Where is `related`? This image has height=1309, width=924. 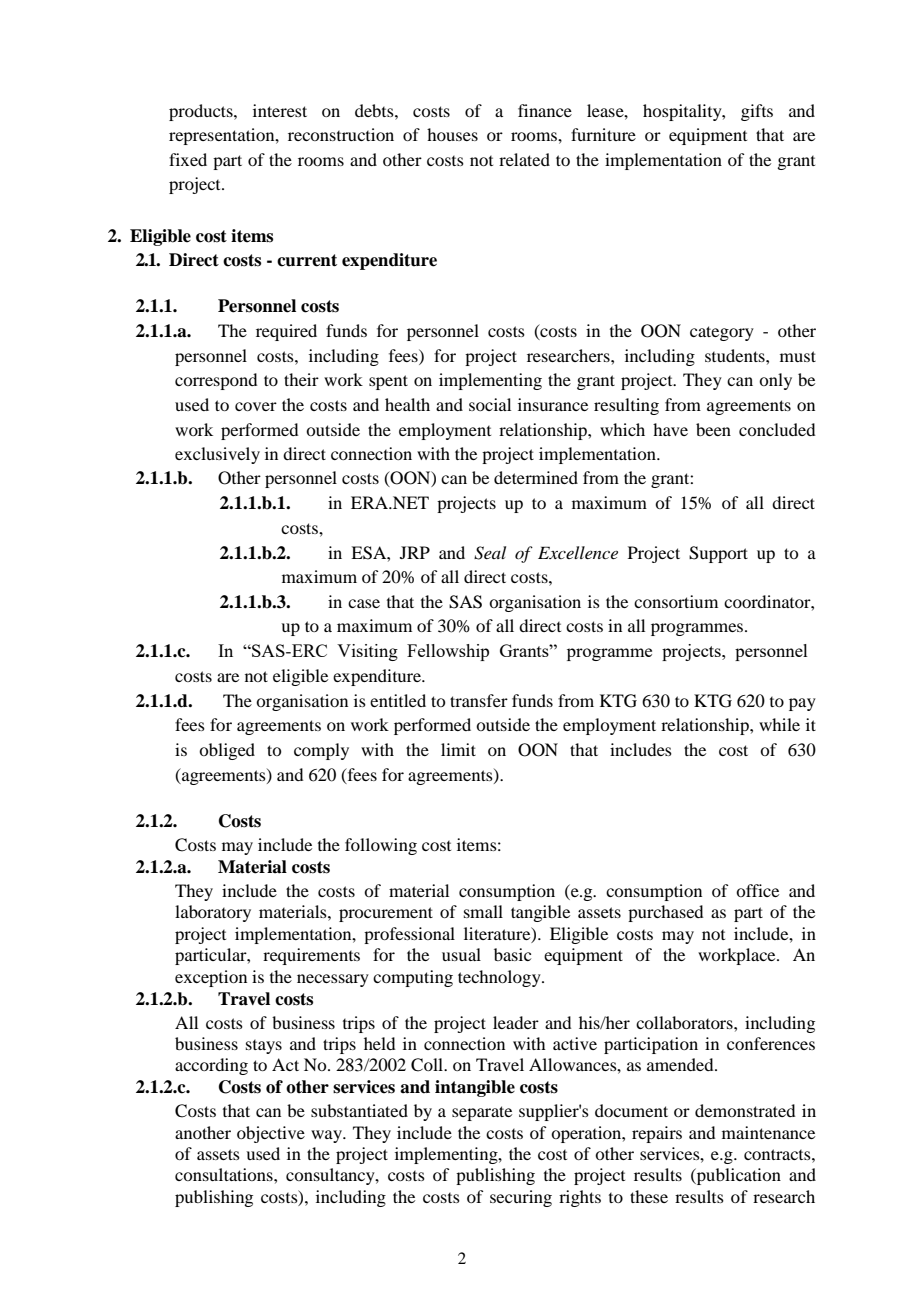 related is located at coordinates (524, 159).
